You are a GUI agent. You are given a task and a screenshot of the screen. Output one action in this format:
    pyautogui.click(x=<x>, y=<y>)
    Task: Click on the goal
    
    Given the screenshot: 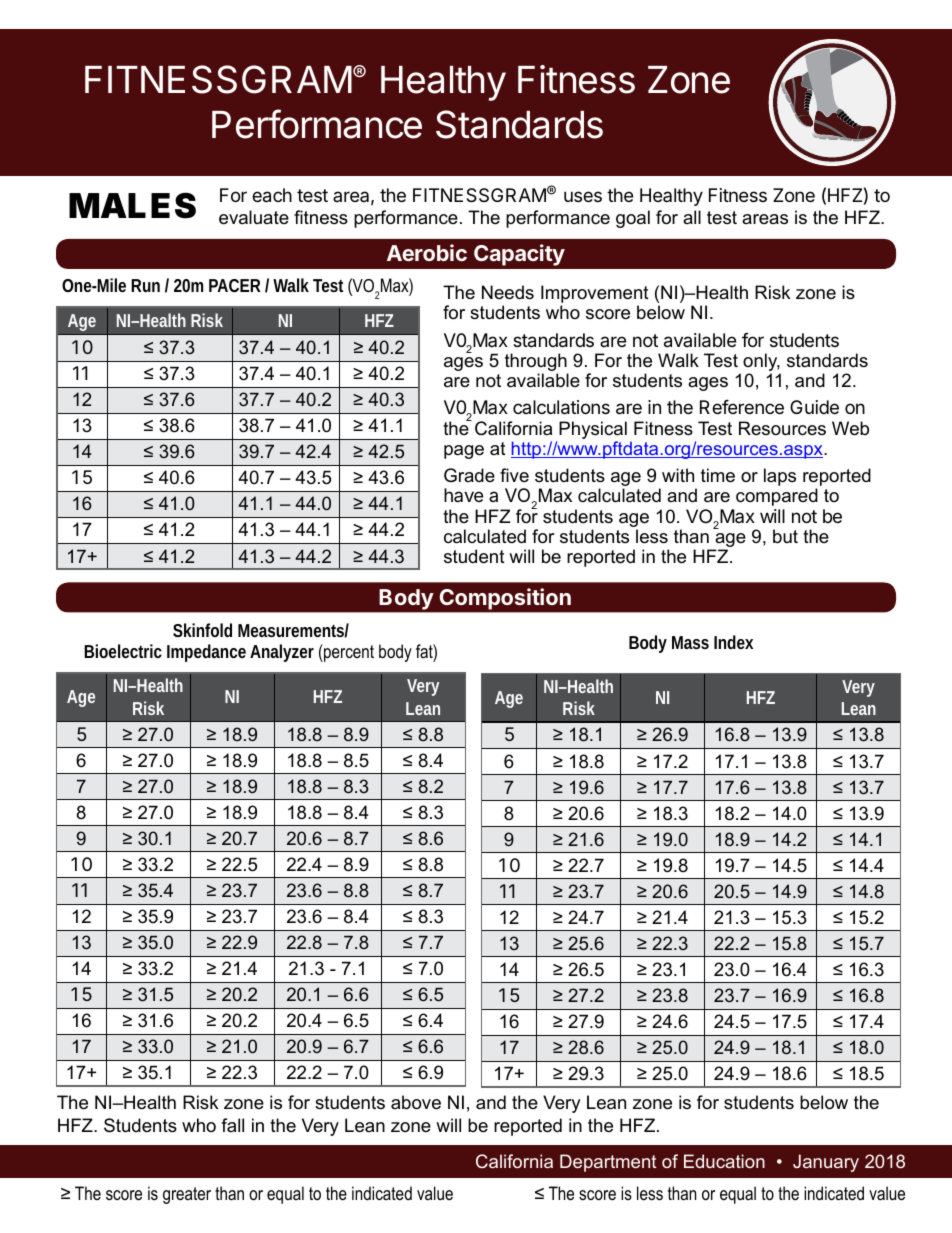 What is the action you would take?
    pyautogui.click(x=633, y=219)
